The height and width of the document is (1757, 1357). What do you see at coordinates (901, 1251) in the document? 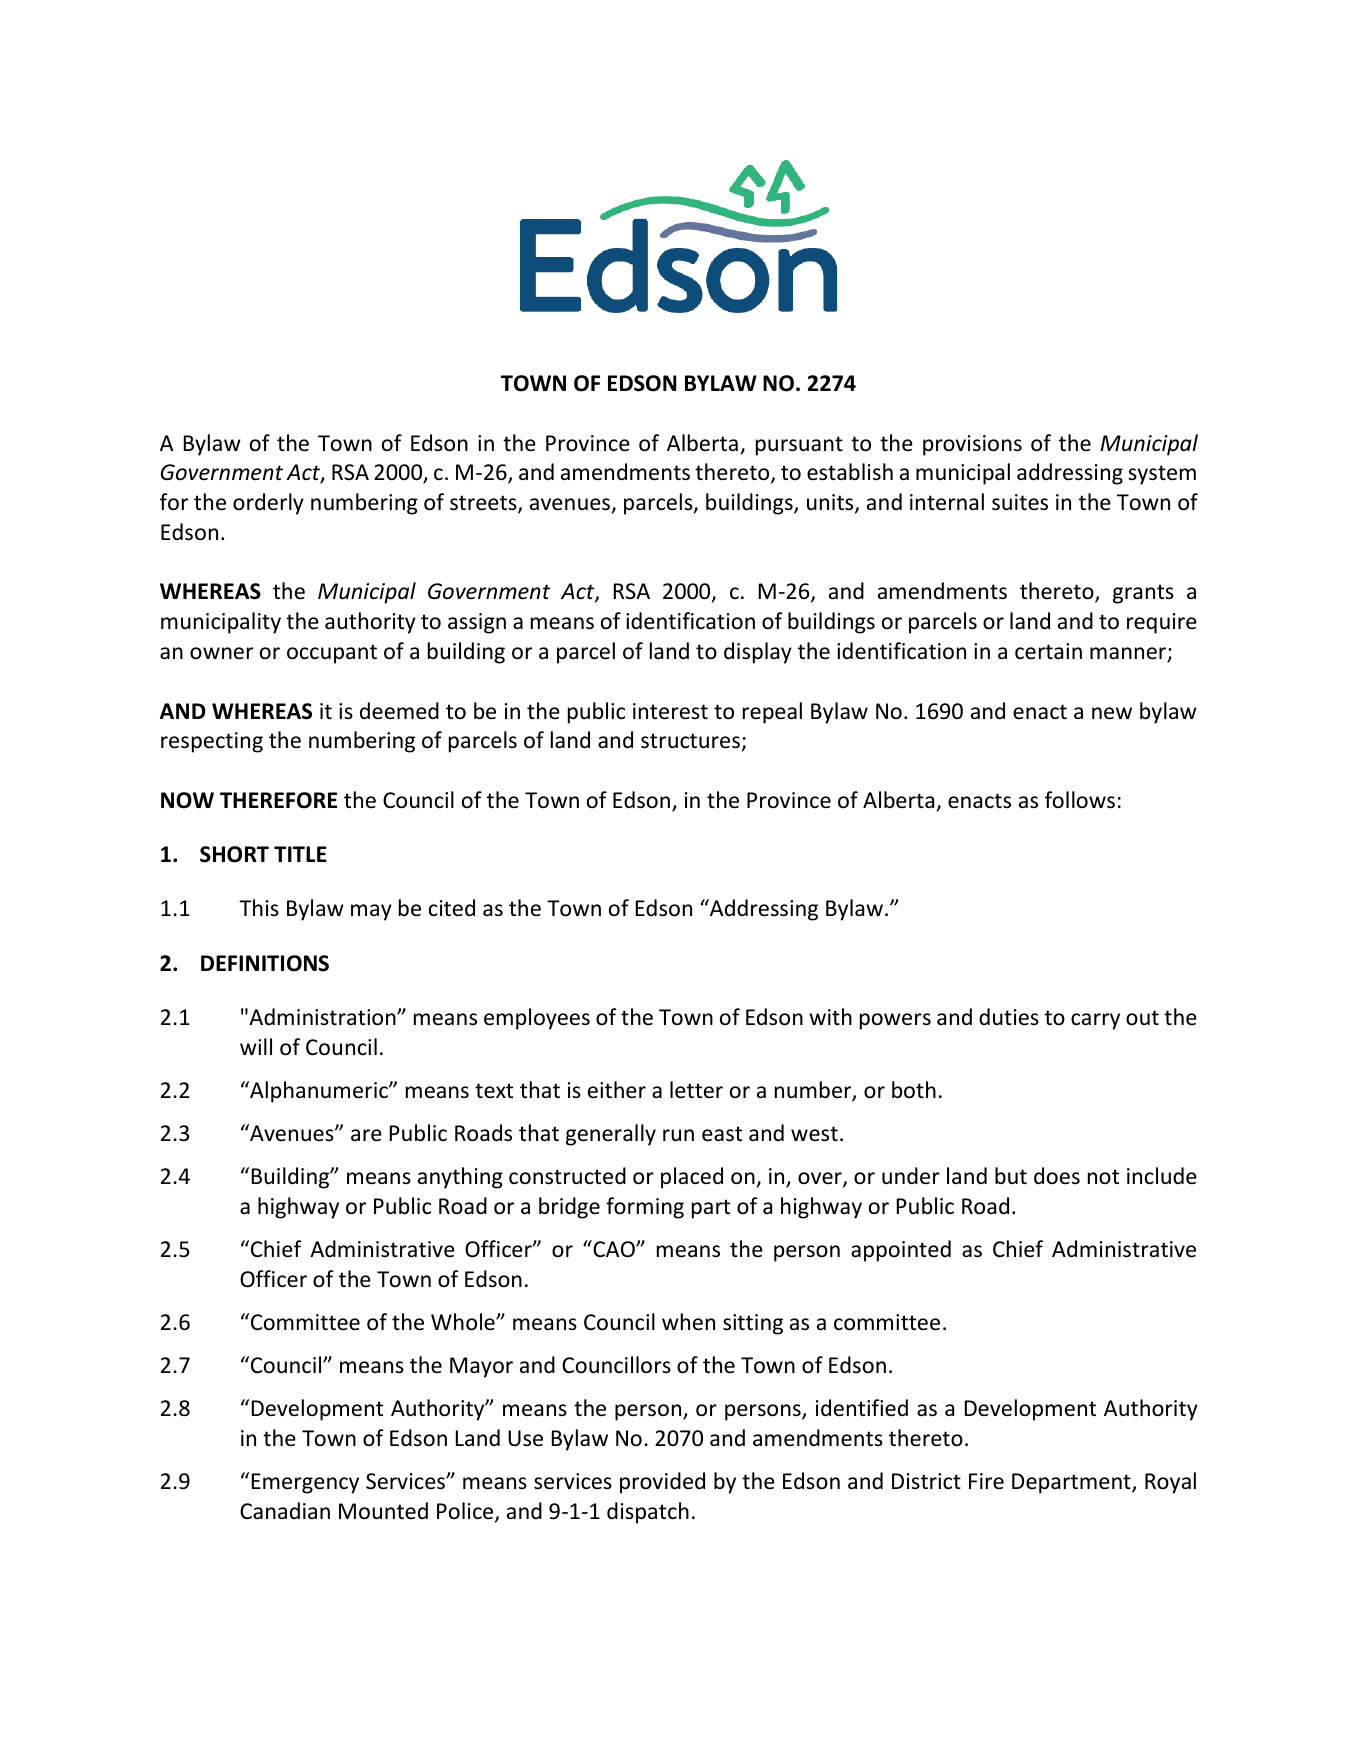
I see `appointed` at bounding box center [901, 1251].
